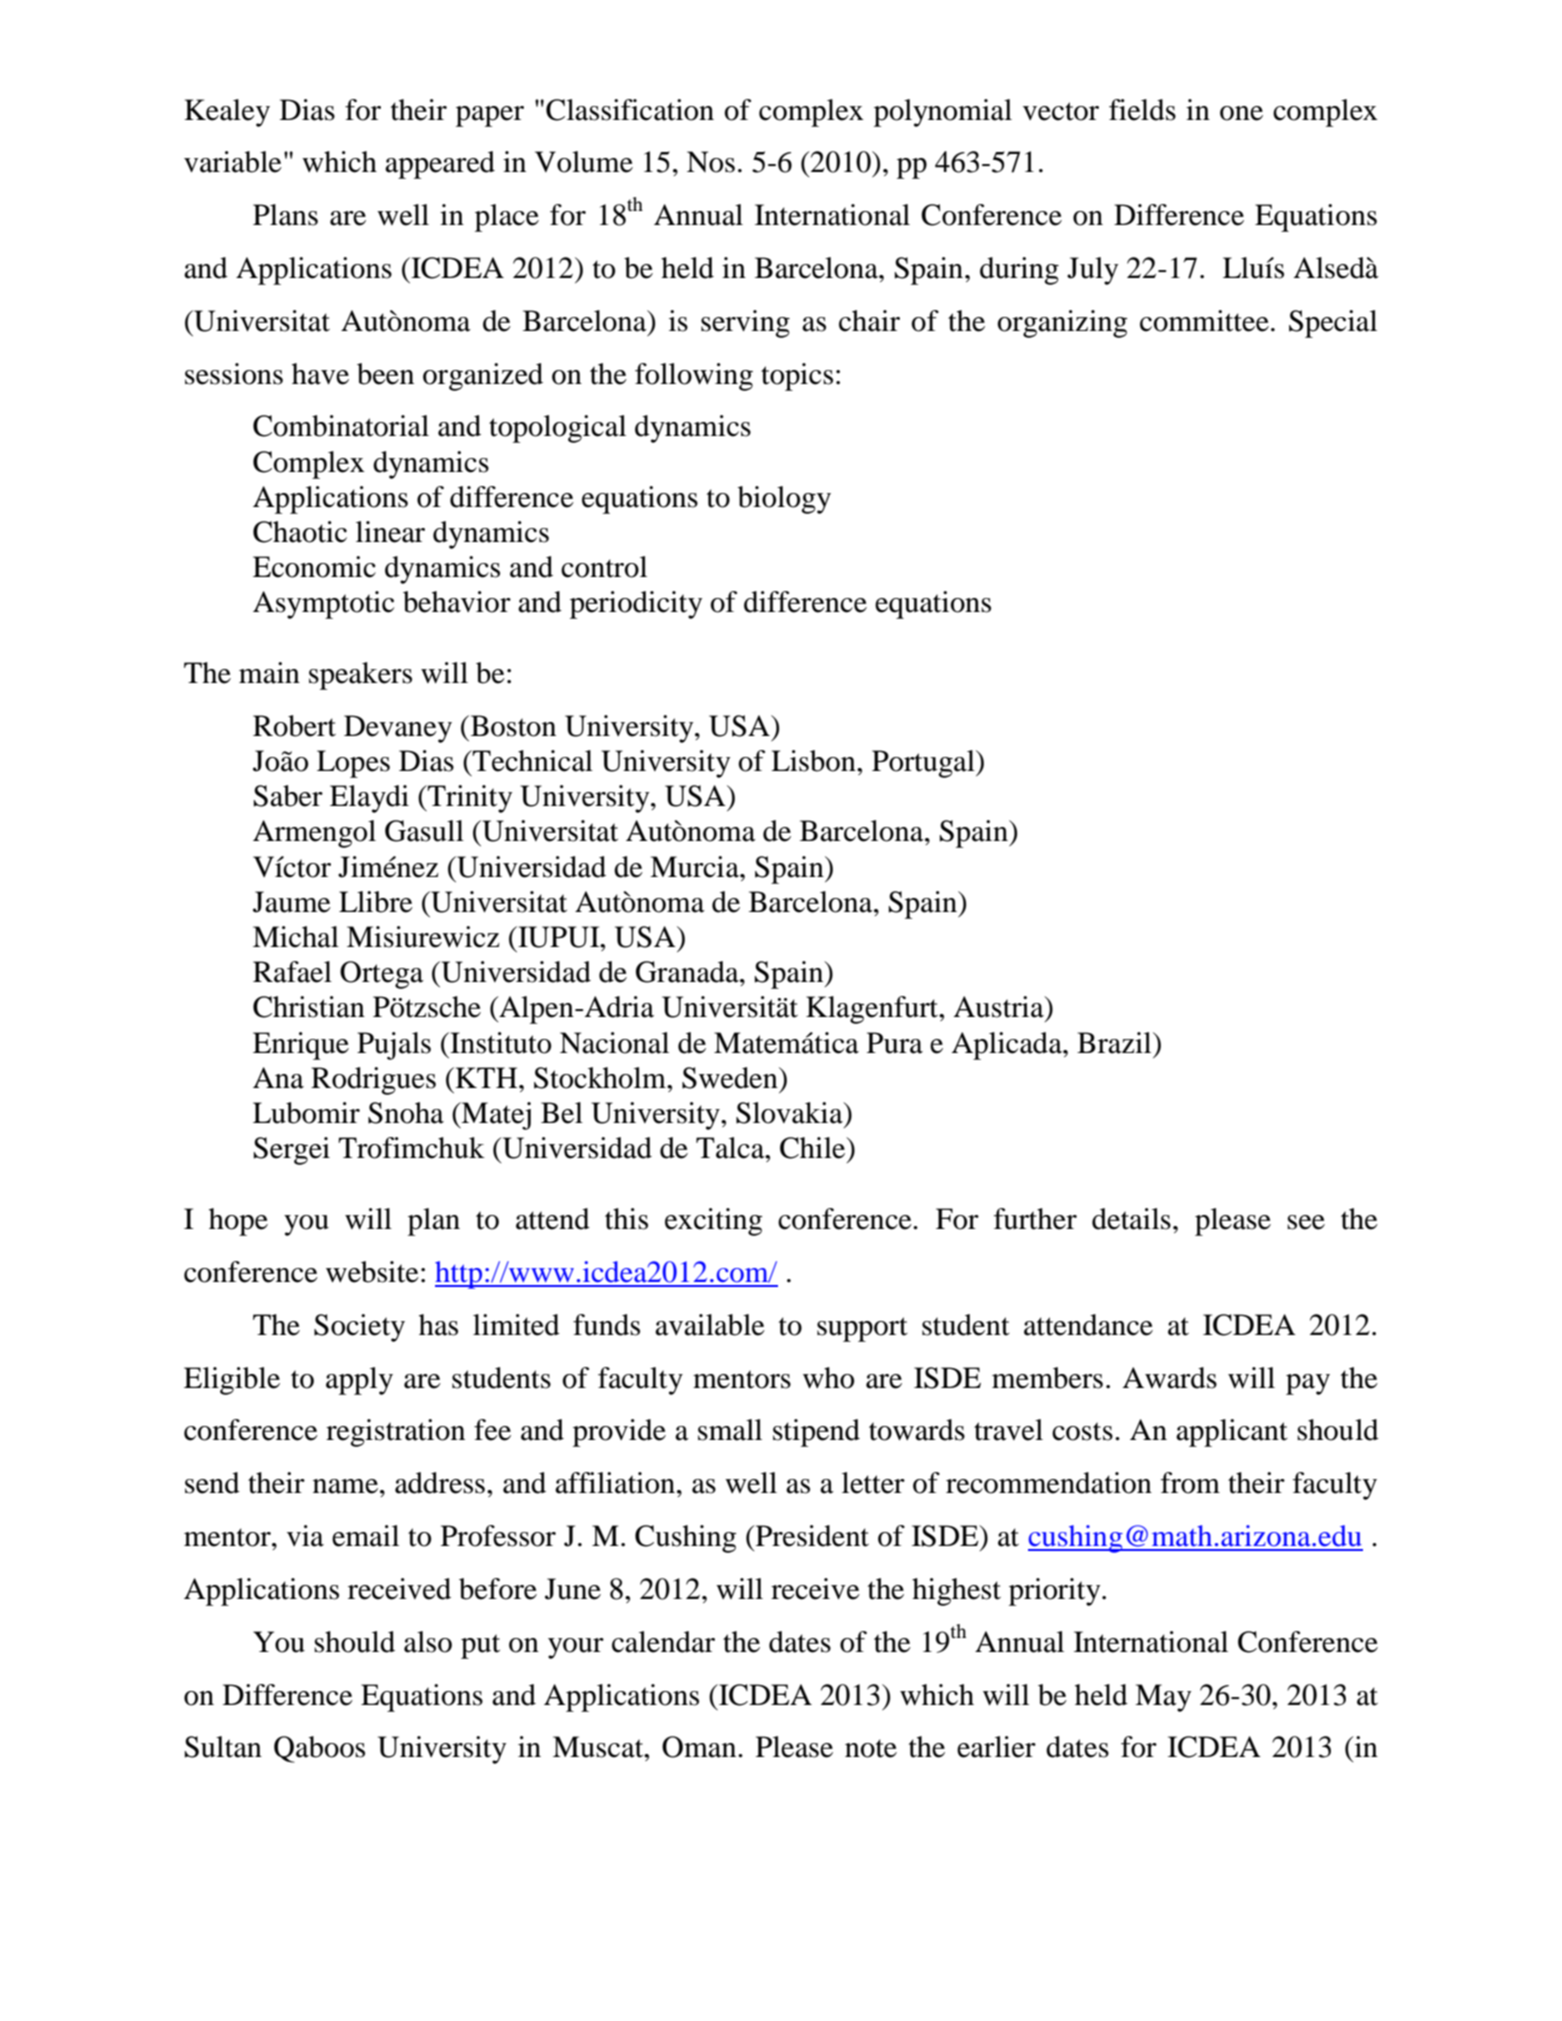 This image has width=1562, height=2021. I want to click on Brazil, so click(1115, 1043).
